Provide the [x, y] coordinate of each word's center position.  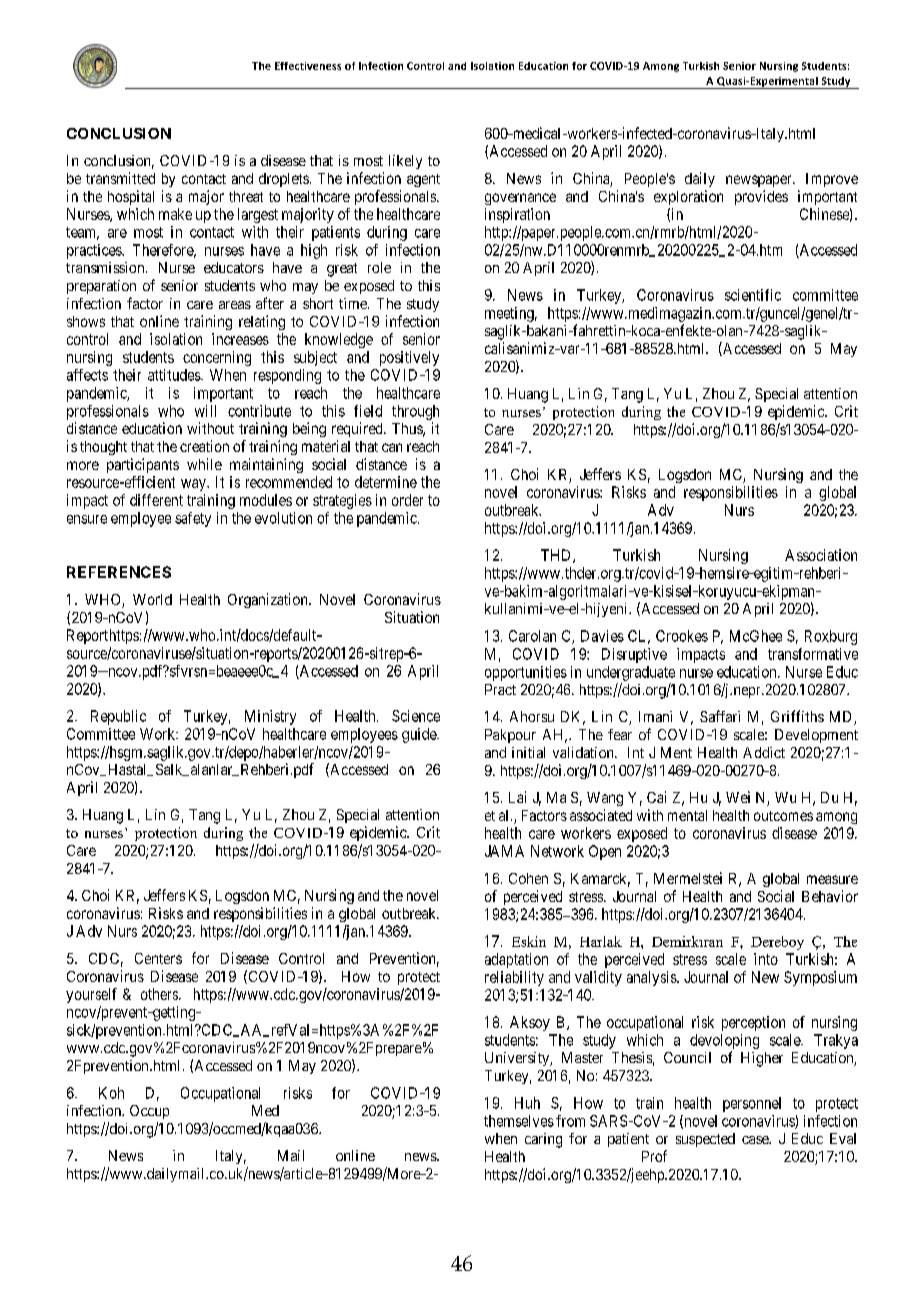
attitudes [175, 375]
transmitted [120, 178]
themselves [519, 1121]
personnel [752, 1104]
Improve [832, 180]
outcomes [783, 816]
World [152, 599]
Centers [158, 958]
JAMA [504, 851]
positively [409, 358]
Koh [111, 1093]
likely [405, 162]
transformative [813, 654]
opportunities [526, 673]
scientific [753, 295]
